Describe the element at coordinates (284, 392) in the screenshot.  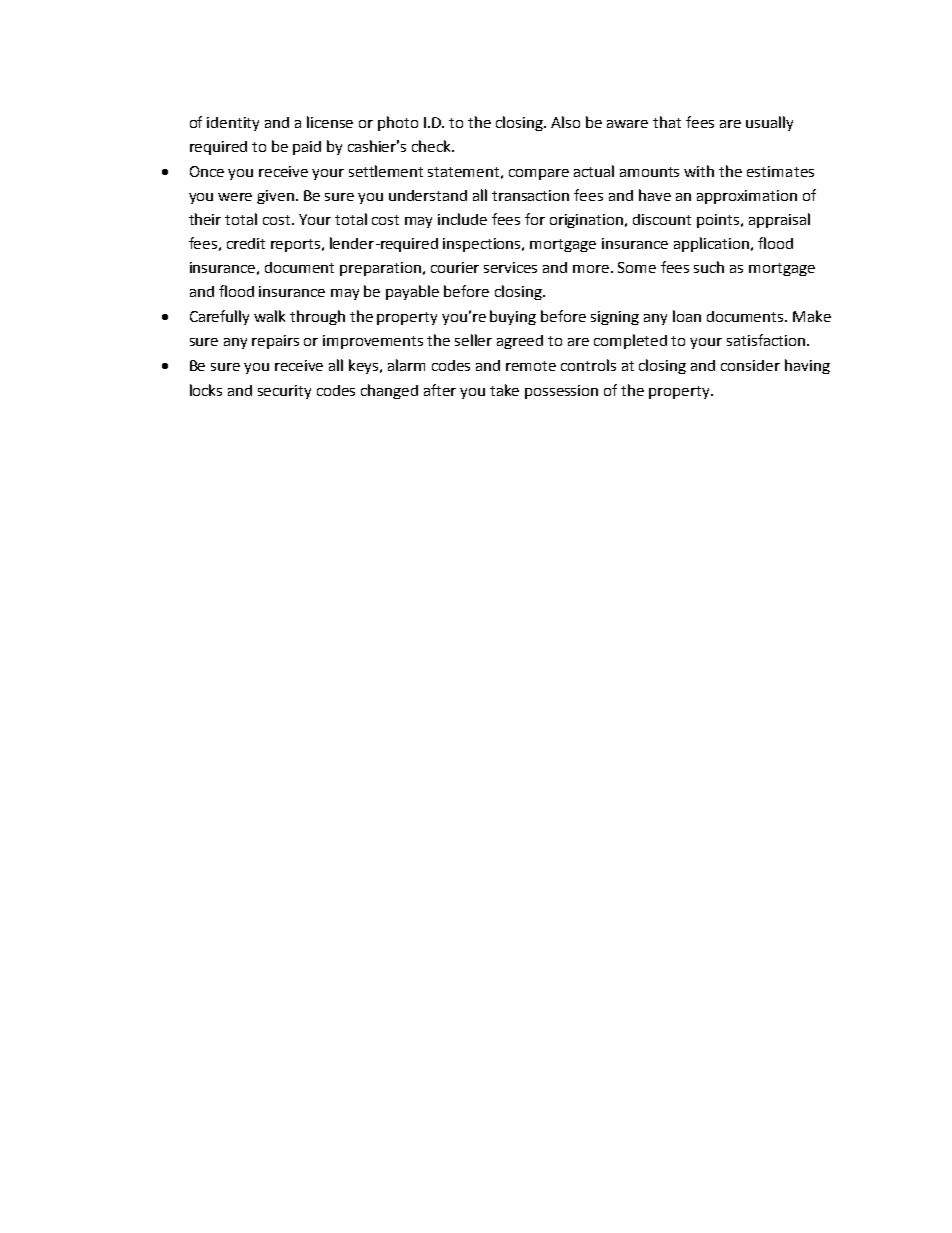
I see `security` at that location.
